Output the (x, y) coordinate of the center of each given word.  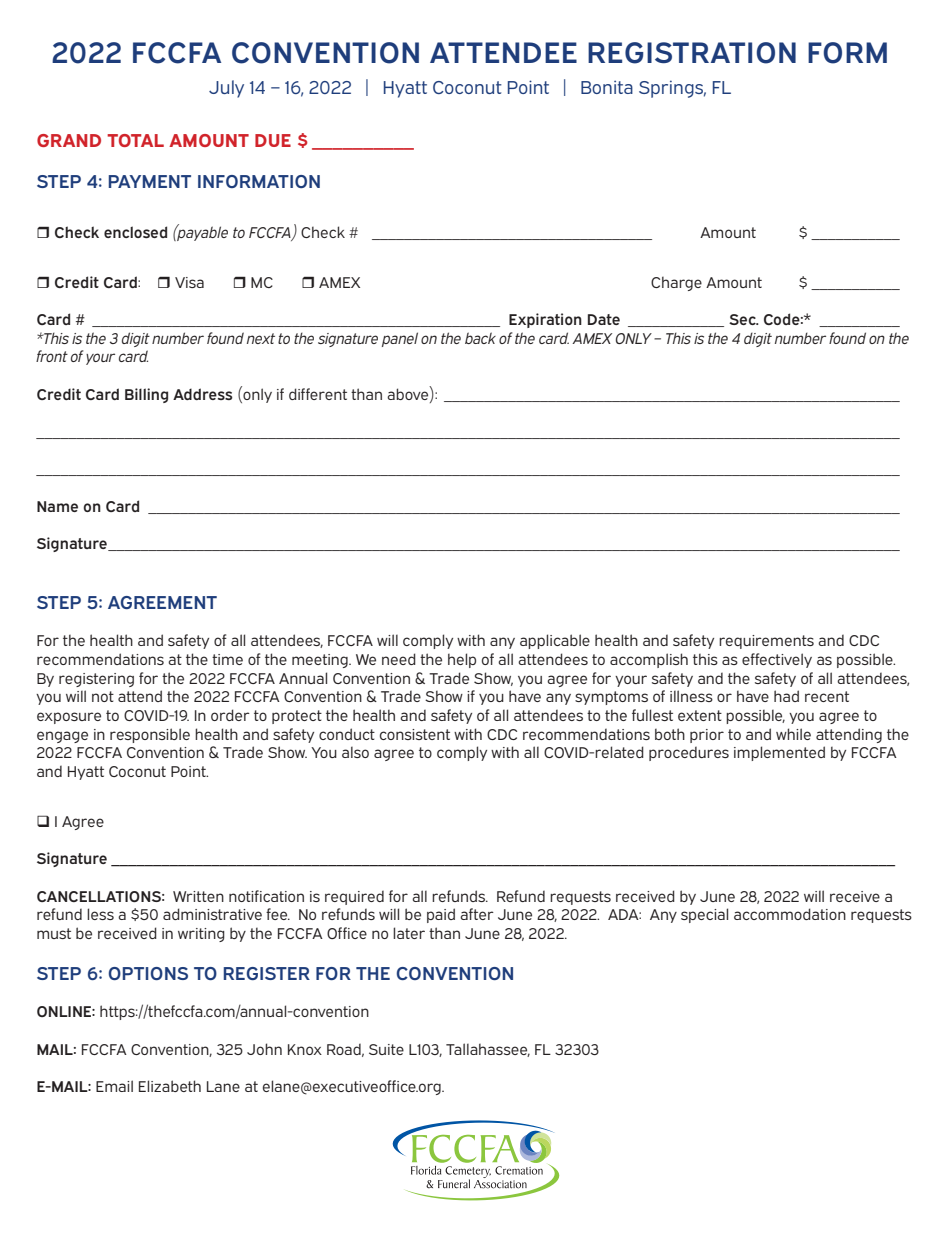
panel (400, 339)
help (462, 660)
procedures (689, 754)
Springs (672, 89)
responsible (150, 735)
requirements (766, 642)
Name (57, 506)
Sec (743, 319)
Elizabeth (170, 1086)
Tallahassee (488, 1050)
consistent (415, 734)
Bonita (607, 87)
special (704, 915)
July (226, 89)
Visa (189, 282)
